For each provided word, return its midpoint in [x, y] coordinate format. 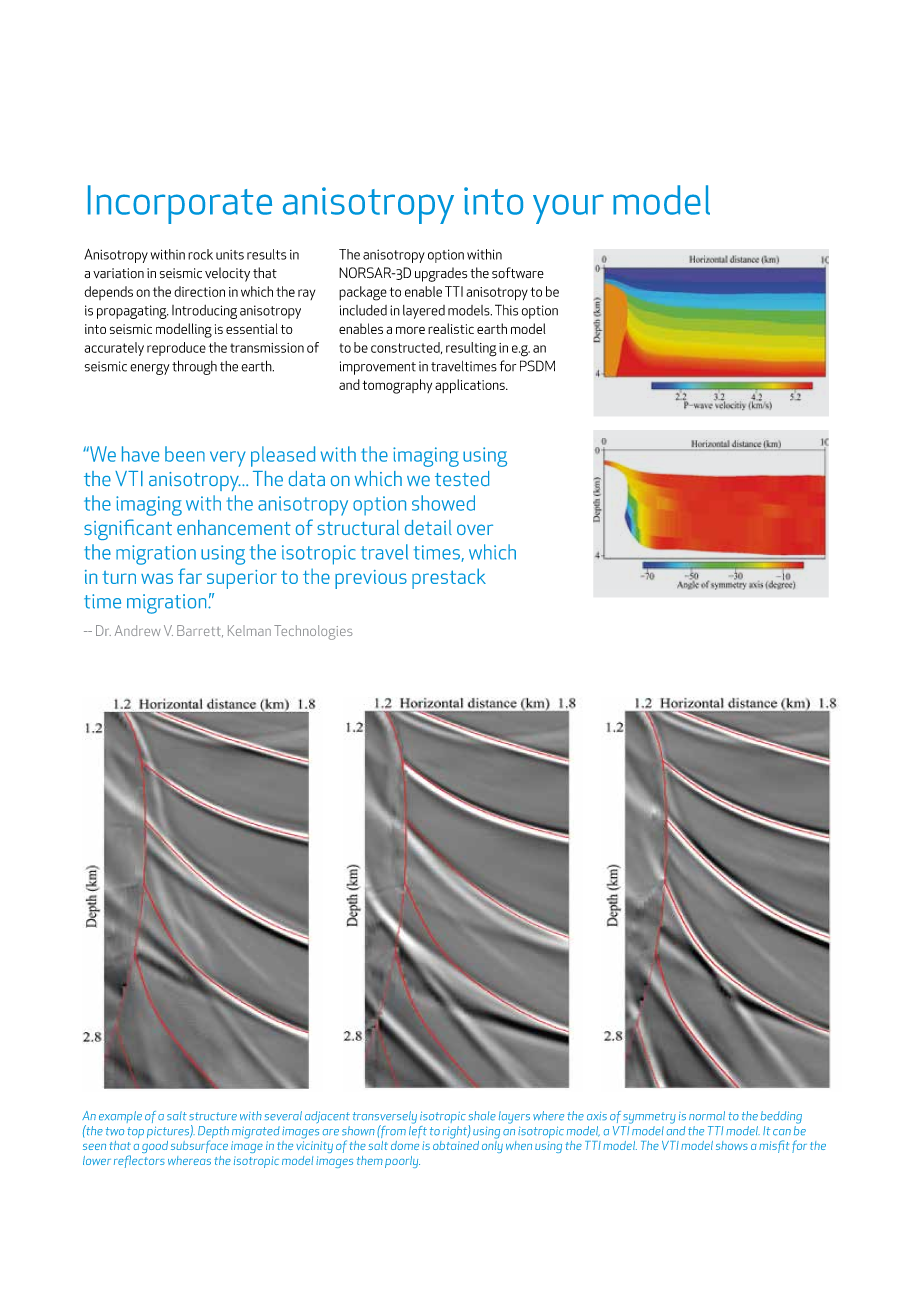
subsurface [199, 1146]
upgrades [441, 274]
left [418, 1130]
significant [128, 529]
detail [428, 527]
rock [200, 254]
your [568, 209]
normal [707, 1116]
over [475, 529]
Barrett [200, 631]
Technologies [313, 632]
